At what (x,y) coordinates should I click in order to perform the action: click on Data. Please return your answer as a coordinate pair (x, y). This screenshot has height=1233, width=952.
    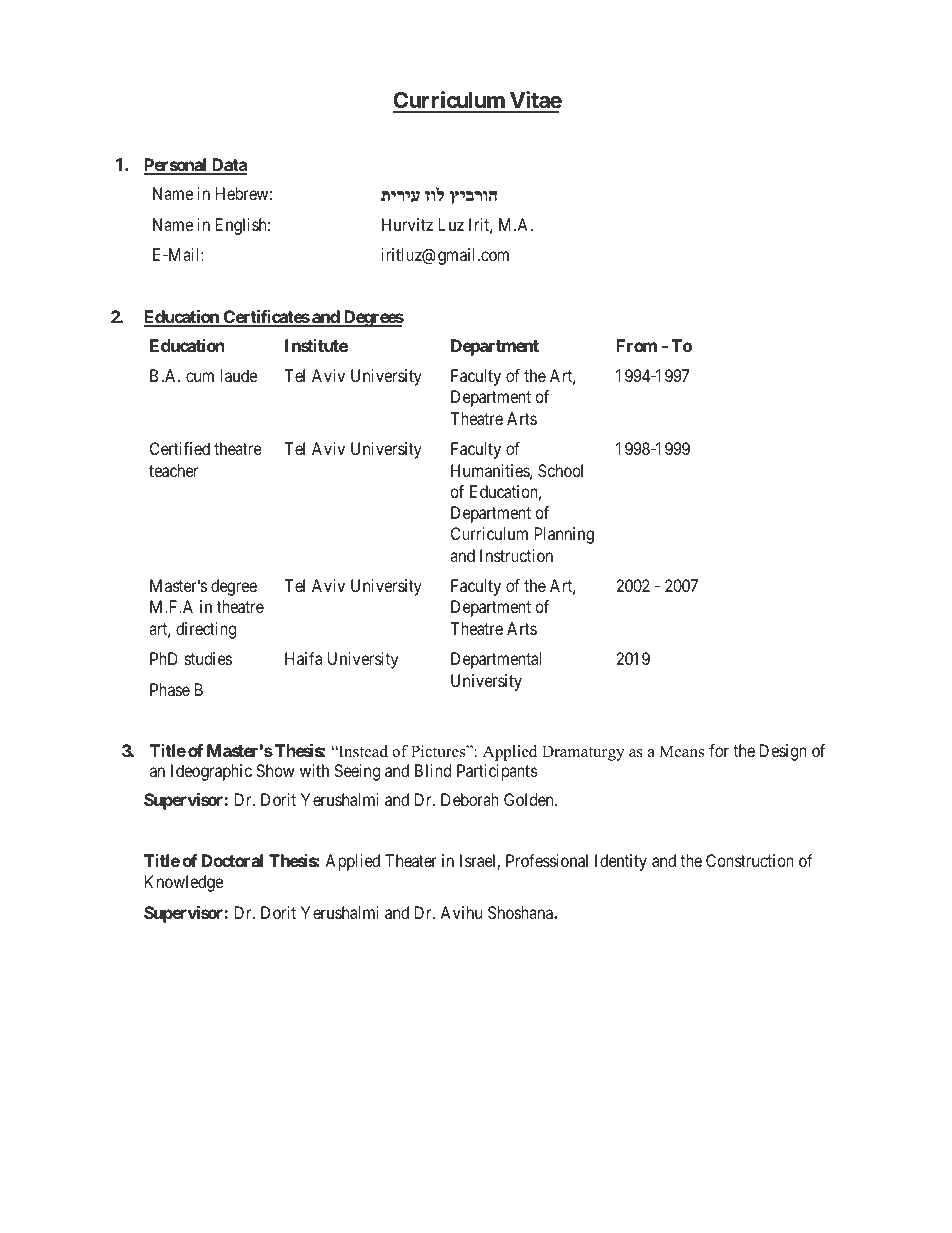
    Looking at the image, I should click on (228, 166).
